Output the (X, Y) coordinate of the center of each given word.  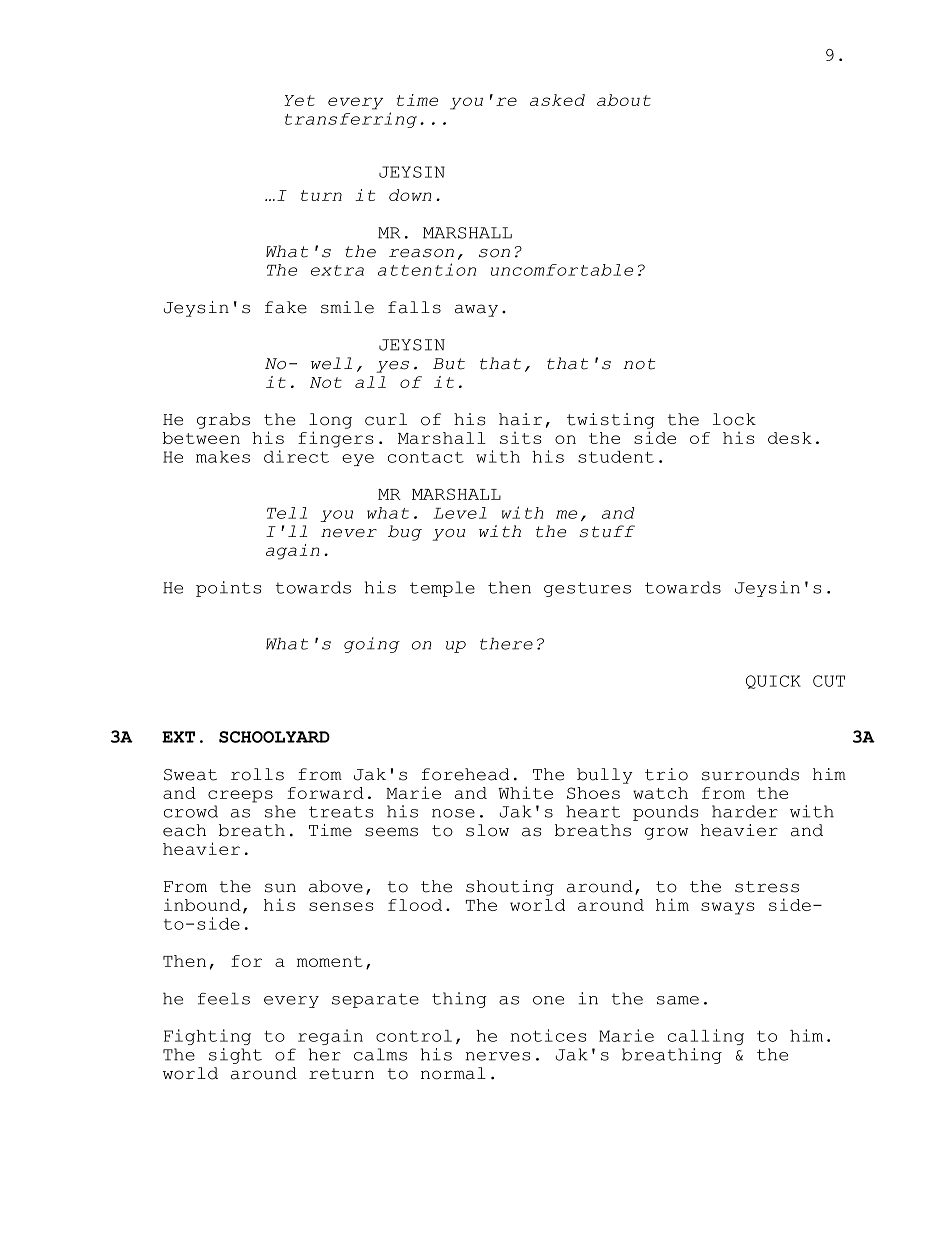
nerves (497, 1056)
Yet (299, 100)
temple (442, 589)
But (449, 364)
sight (235, 1056)
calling (706, 1037)
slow (487, 830)
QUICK (773, 682)
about (624, 100)
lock (734, 419)
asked (557, 100)
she (280, 811)
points (228, 589)
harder (745, 811)
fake (286, 307)
